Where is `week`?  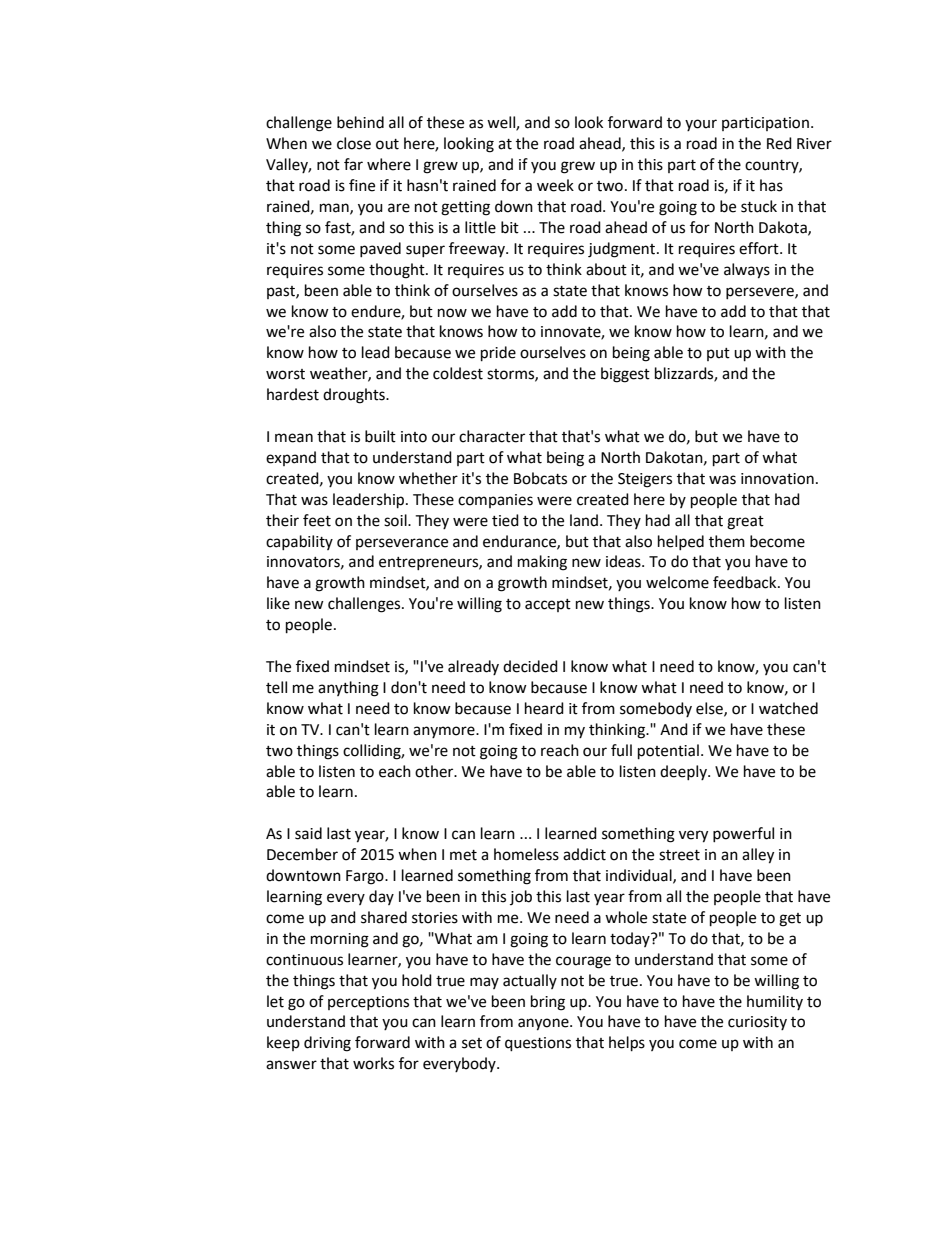 week is located at coordinates (555, 185).
